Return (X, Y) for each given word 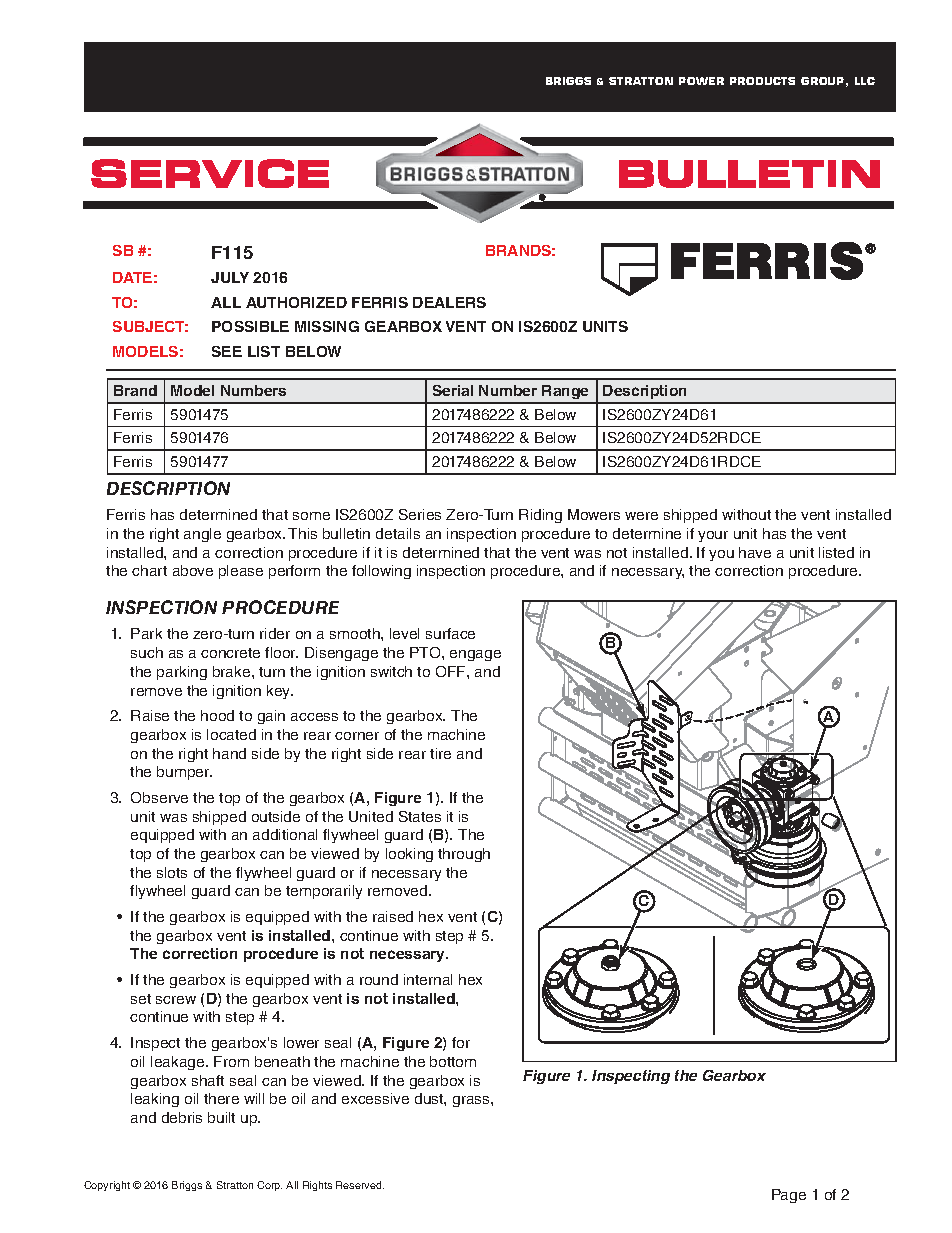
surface (450, 633)
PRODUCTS (762, 81)
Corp (269, 1186)
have (755, 552)
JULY (230, 277)
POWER (701, 81)
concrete (230, 653)
